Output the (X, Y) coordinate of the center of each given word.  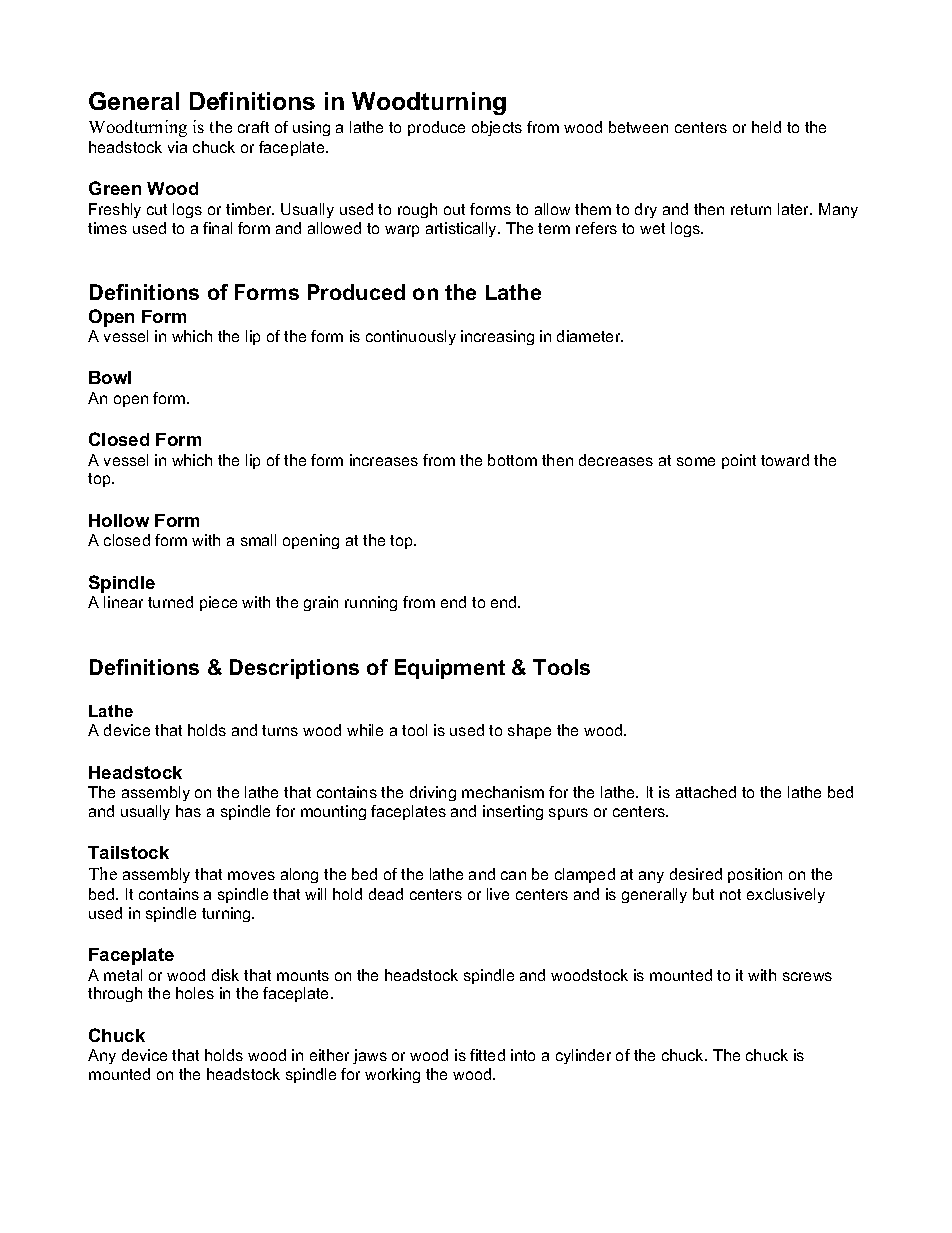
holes (195, 993)
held (766, 127)
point (739, 461)
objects (497, 128)
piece (218, 603)
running (371, 603)
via (177, 147)
